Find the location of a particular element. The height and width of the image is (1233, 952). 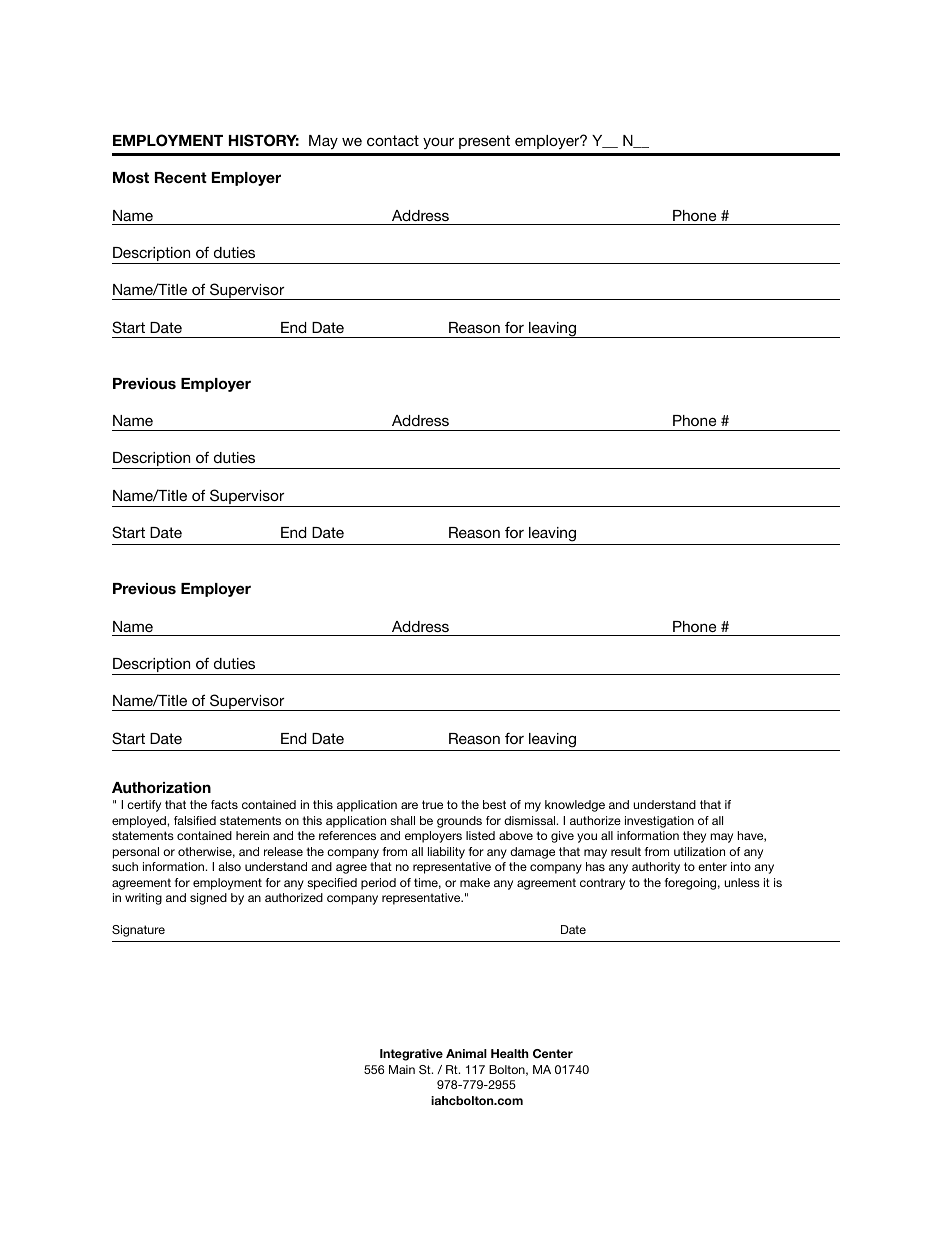

Authorization is located at coordinates (161, 787).
